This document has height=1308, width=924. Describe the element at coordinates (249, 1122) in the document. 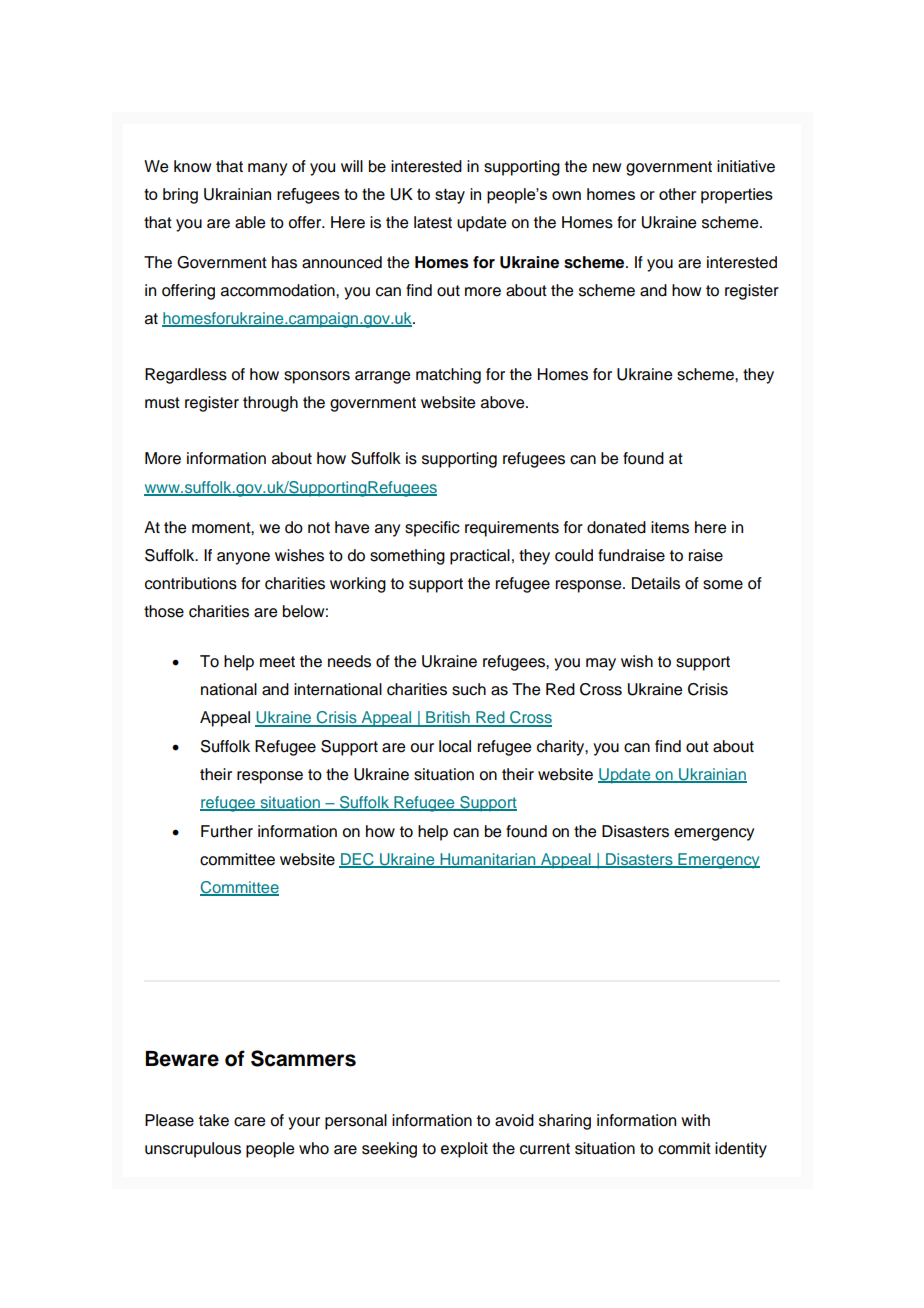

I see `care` at that location.
